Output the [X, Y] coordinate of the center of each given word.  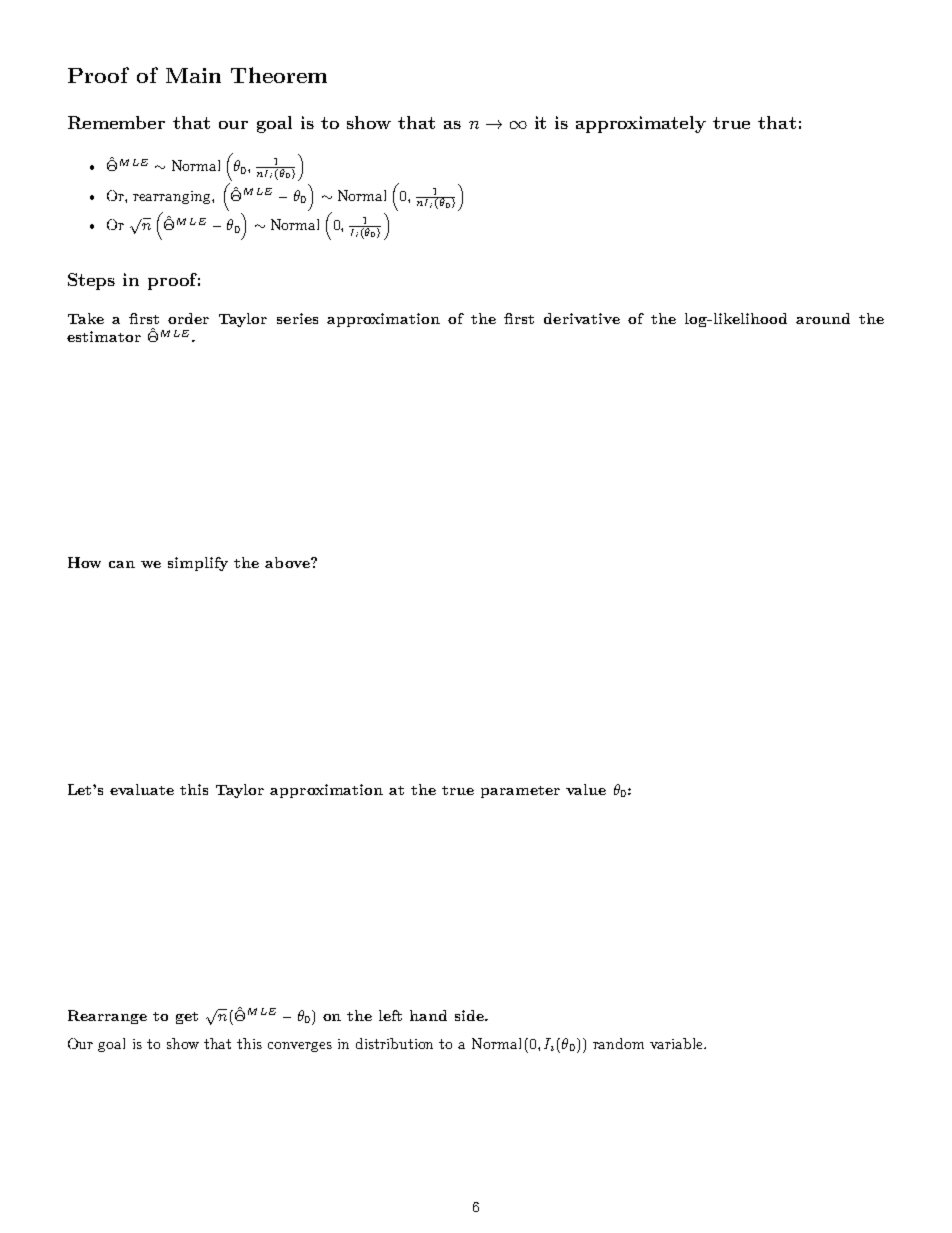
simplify [198, 564]
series [297, 318]
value [586, 789]
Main [193, 75]
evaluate [142, 789]
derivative [582, 318]
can [122, 564]
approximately [641, 124]
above [288, 562]
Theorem [279, 75]
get [187, 1018]
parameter [520, 792]
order [188, 318]
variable [677, 1043]
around [823, 318]
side [470, 1015]
